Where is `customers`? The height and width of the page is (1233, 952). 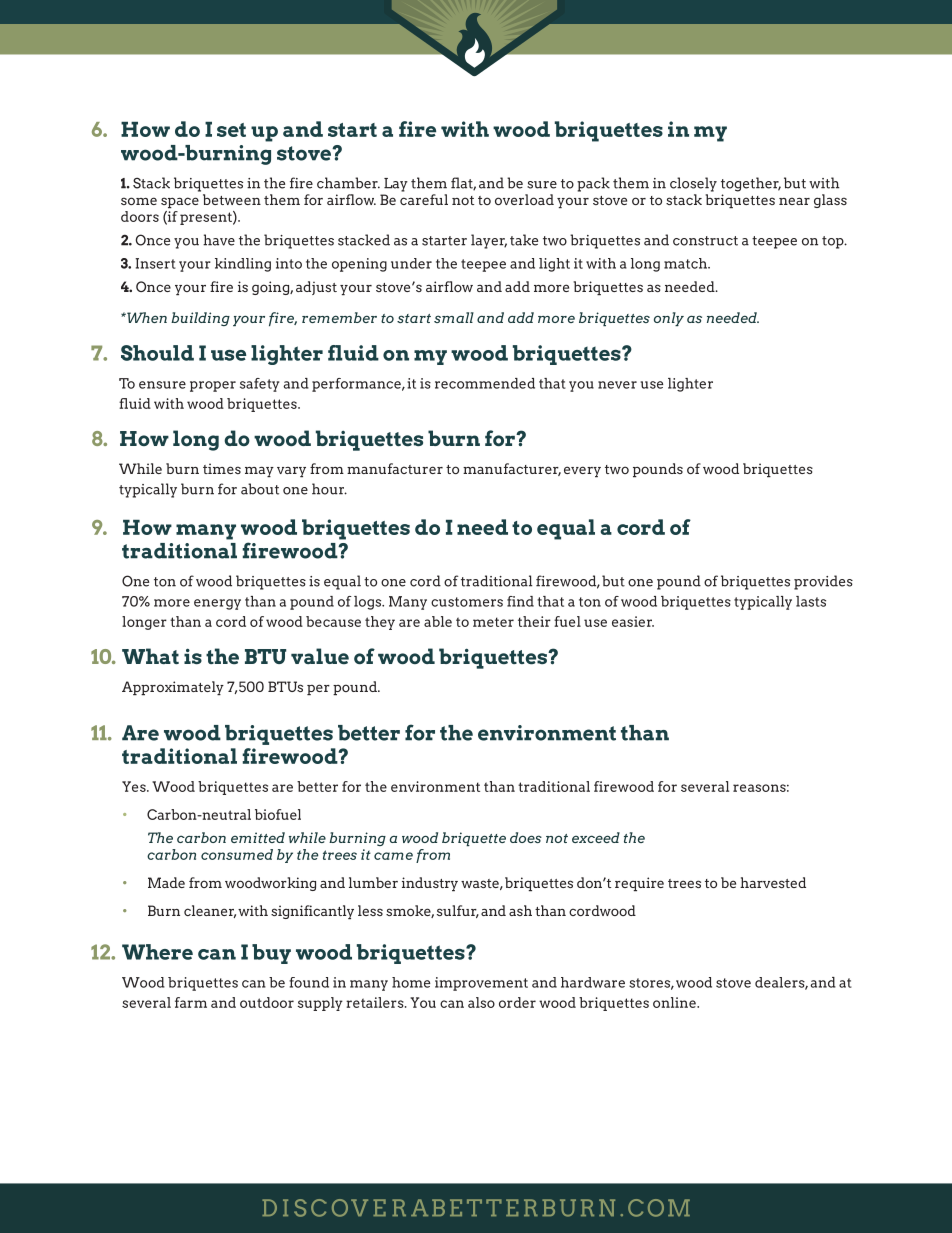 customers is located at coordinates (467, 602).
